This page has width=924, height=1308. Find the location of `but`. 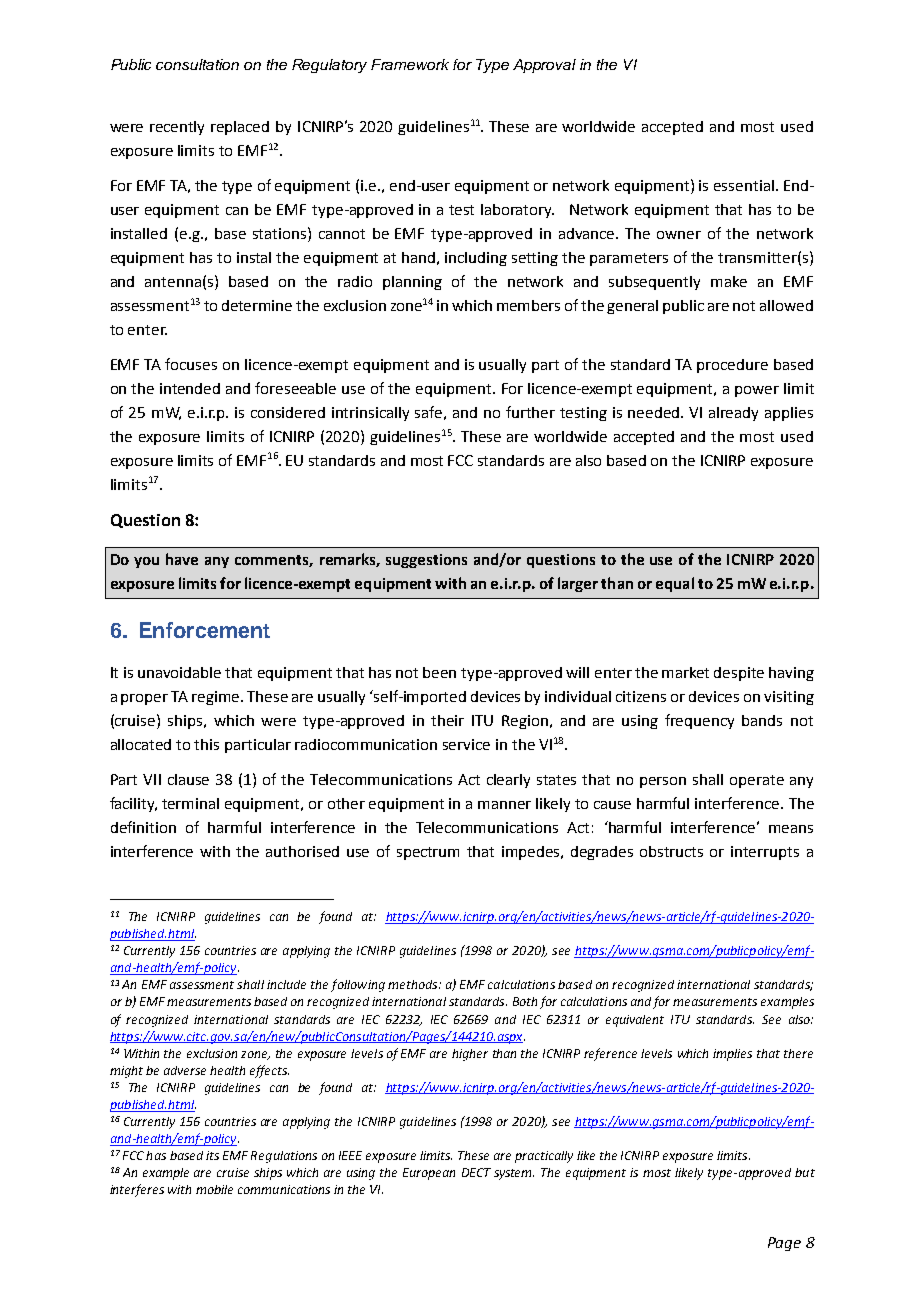

but is located at coordinates (805, 1172).
